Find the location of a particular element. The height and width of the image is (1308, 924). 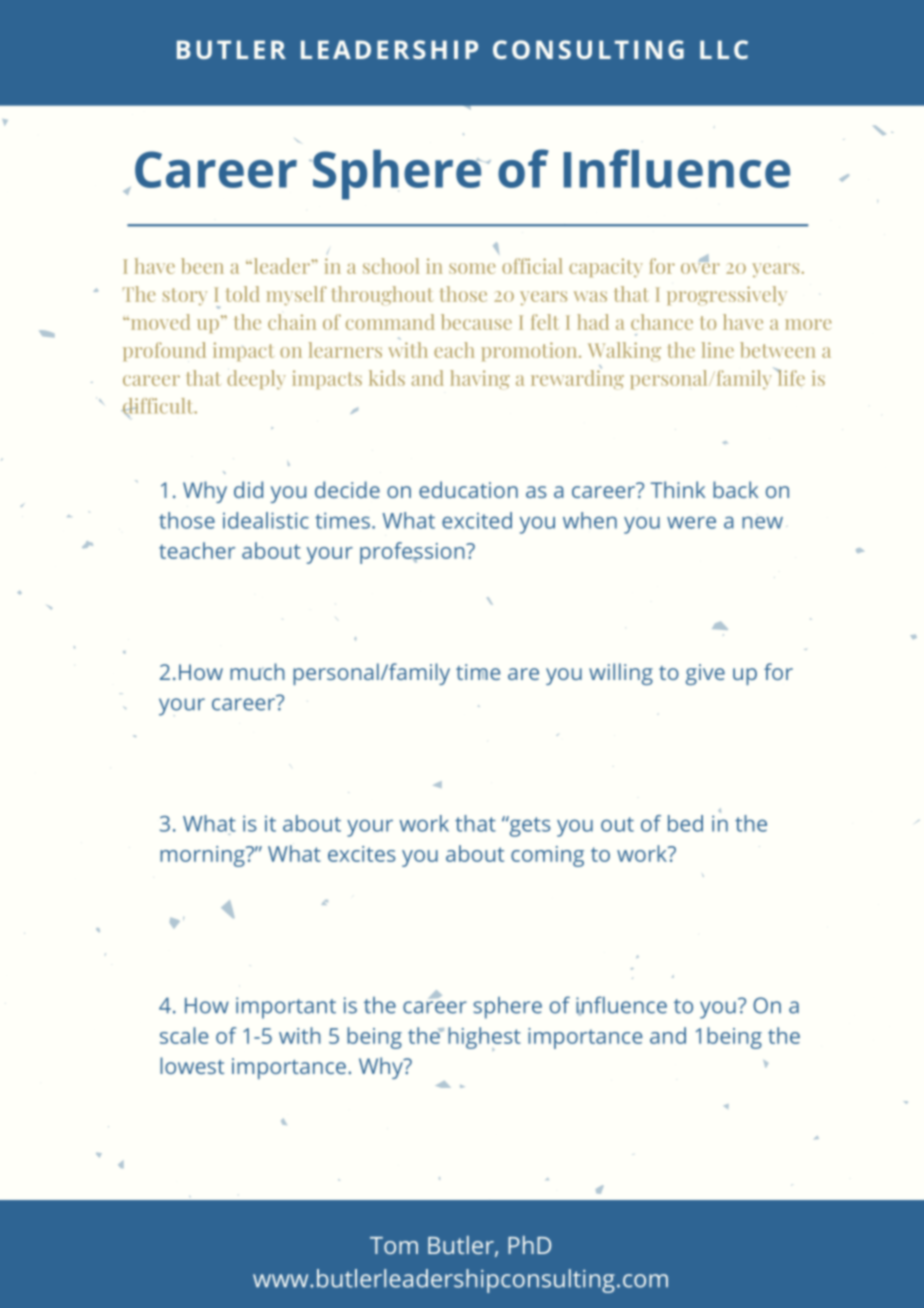

some is located at coordinates (472, 268).
